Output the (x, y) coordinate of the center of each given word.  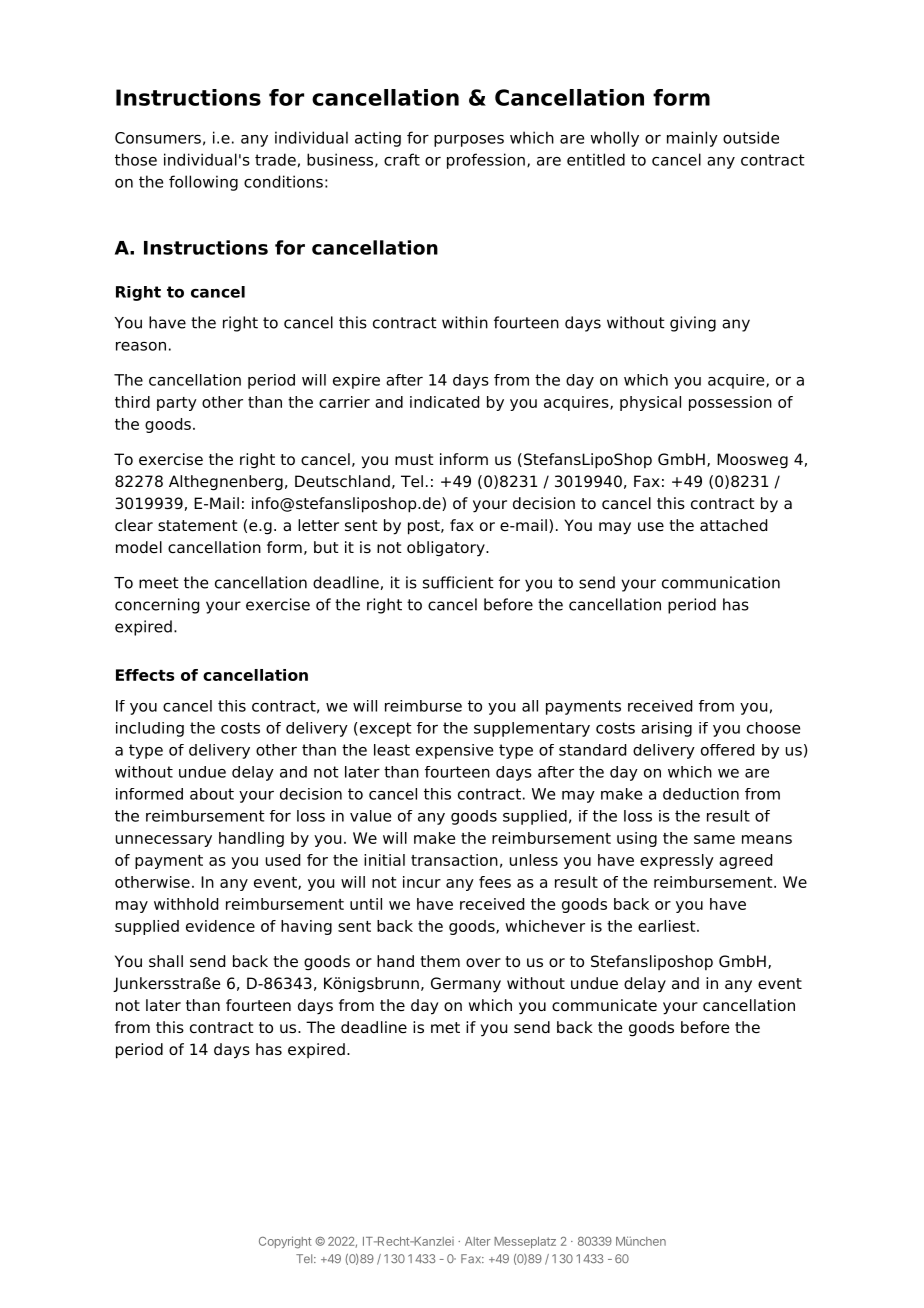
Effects (145, 675)
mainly (692, 139)
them (440, 961)
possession (730, 403)
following (203, 183)
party (177, 404)
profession (486, 161)
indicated (444, 402)
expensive (454, 751)
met (445, 1027)
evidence (220, 926)
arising (666, 729)
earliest (668, 926)
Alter (478, 1241)
